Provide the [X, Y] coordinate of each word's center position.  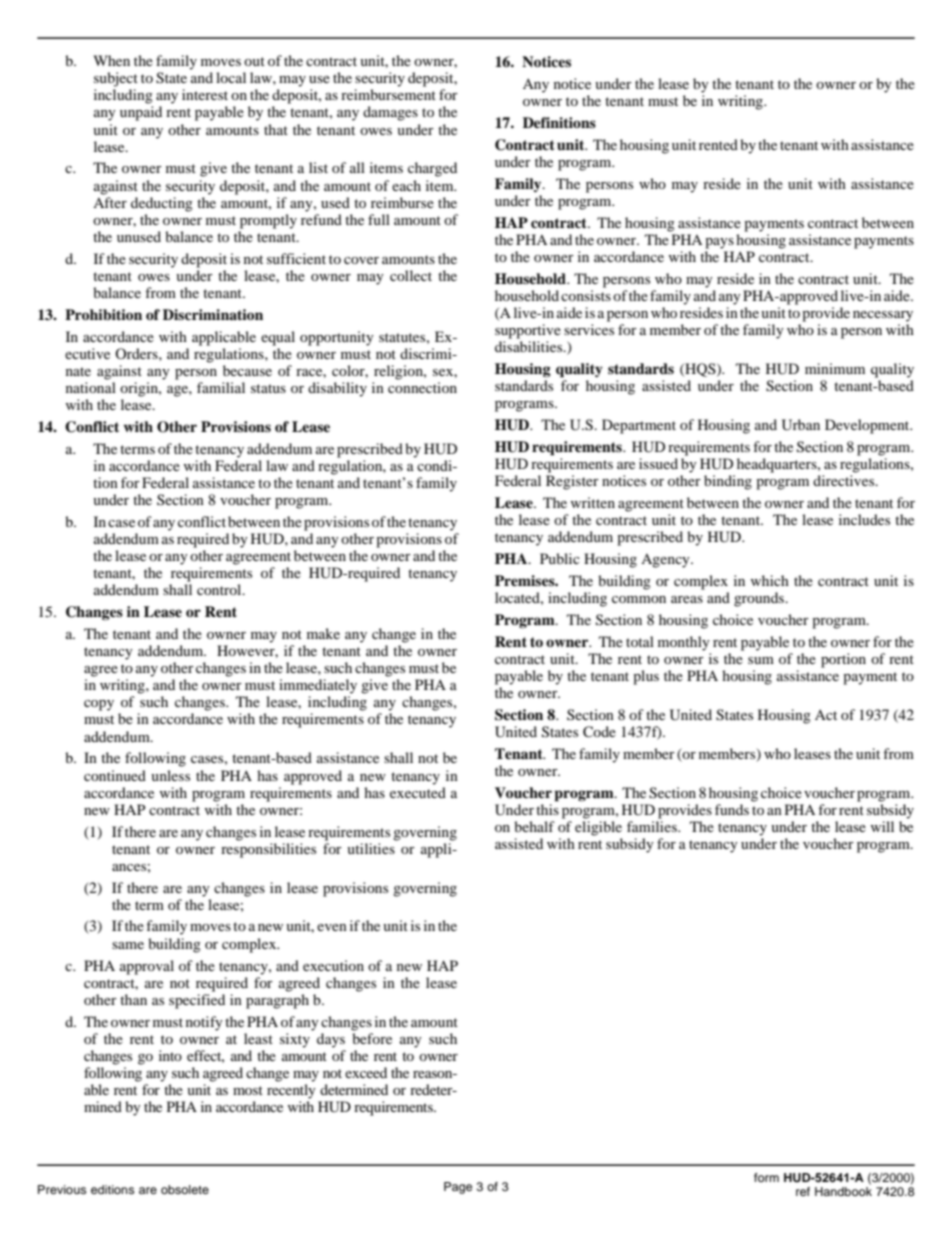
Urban [801, 425]
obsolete [185, 1189]
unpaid [141, 113]
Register [572, 482]
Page [458, 1188]
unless [170, 775]
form [766, 1177]
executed [418, 792]
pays [719, 243]
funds [732, 809]
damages [390, 113]
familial [221, 387]
